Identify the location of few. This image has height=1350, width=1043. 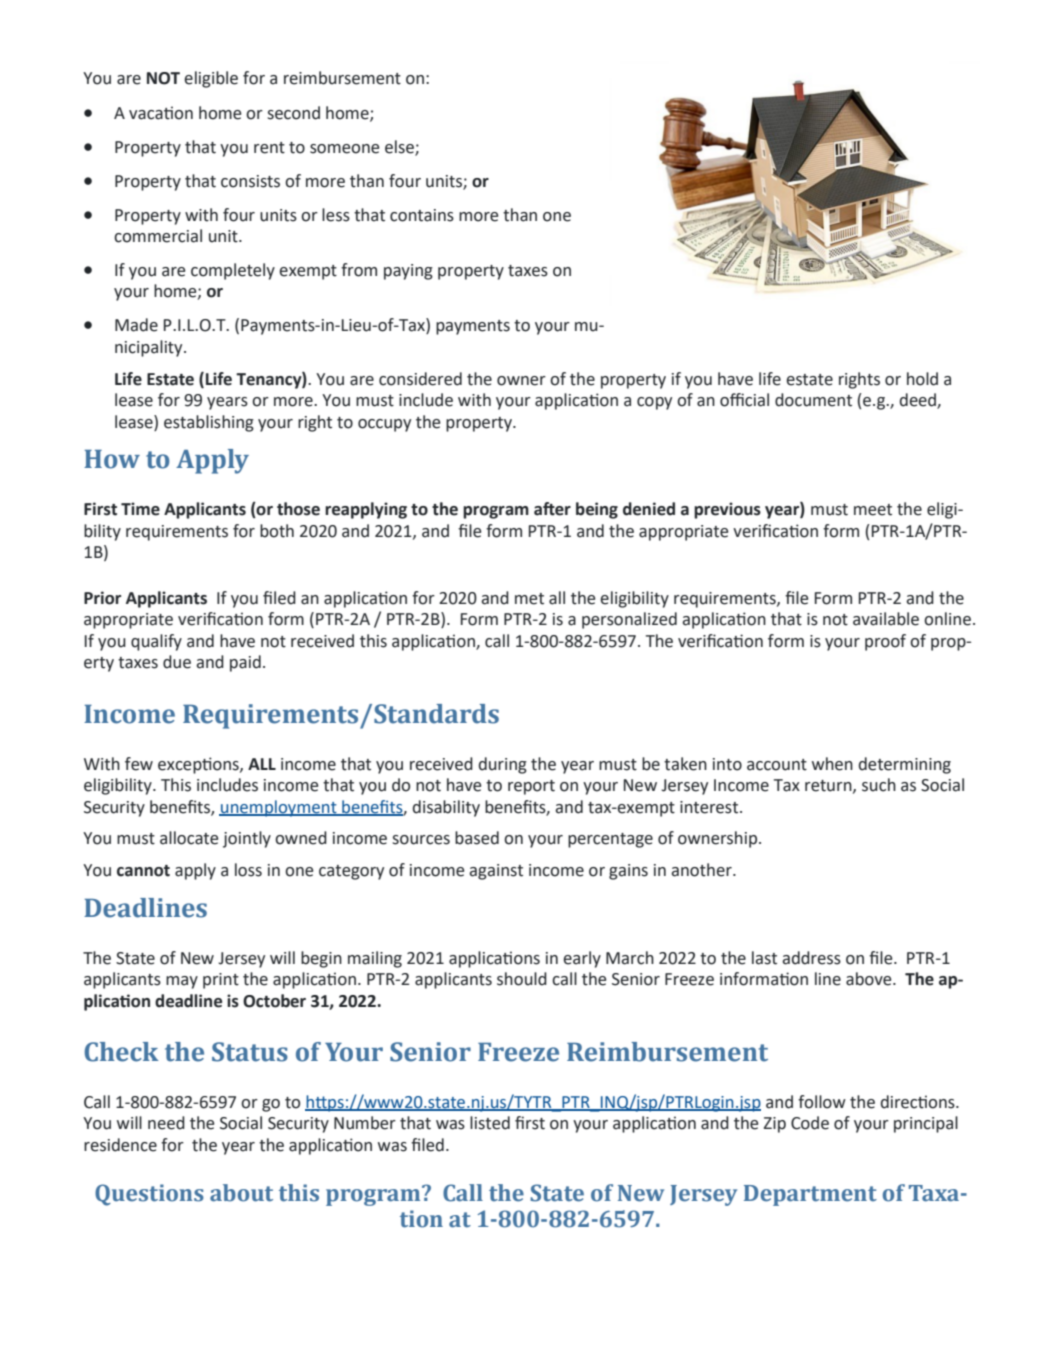
(139, 764).
